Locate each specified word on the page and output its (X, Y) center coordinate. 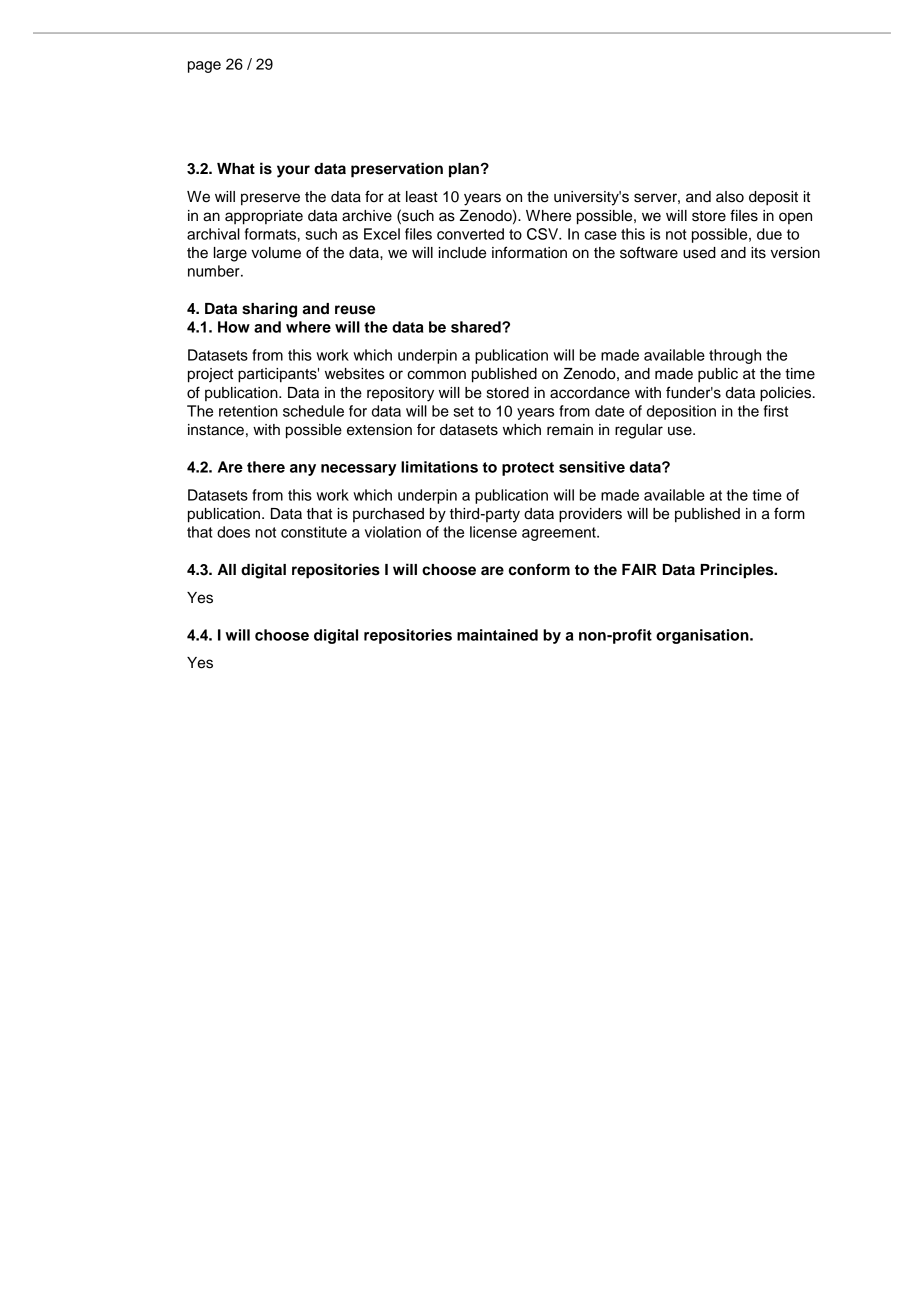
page (204, 67)
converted (470, 234)
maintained (497, 635)
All (226, 569)
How (234, 327)
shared (477, 327)
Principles (738, 571)
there (266, 467)
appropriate (264, 217)
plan (464, 170)
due (769, 234)
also (730, 197)
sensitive (592, 467)
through (735, 356)
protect (528, 469)
